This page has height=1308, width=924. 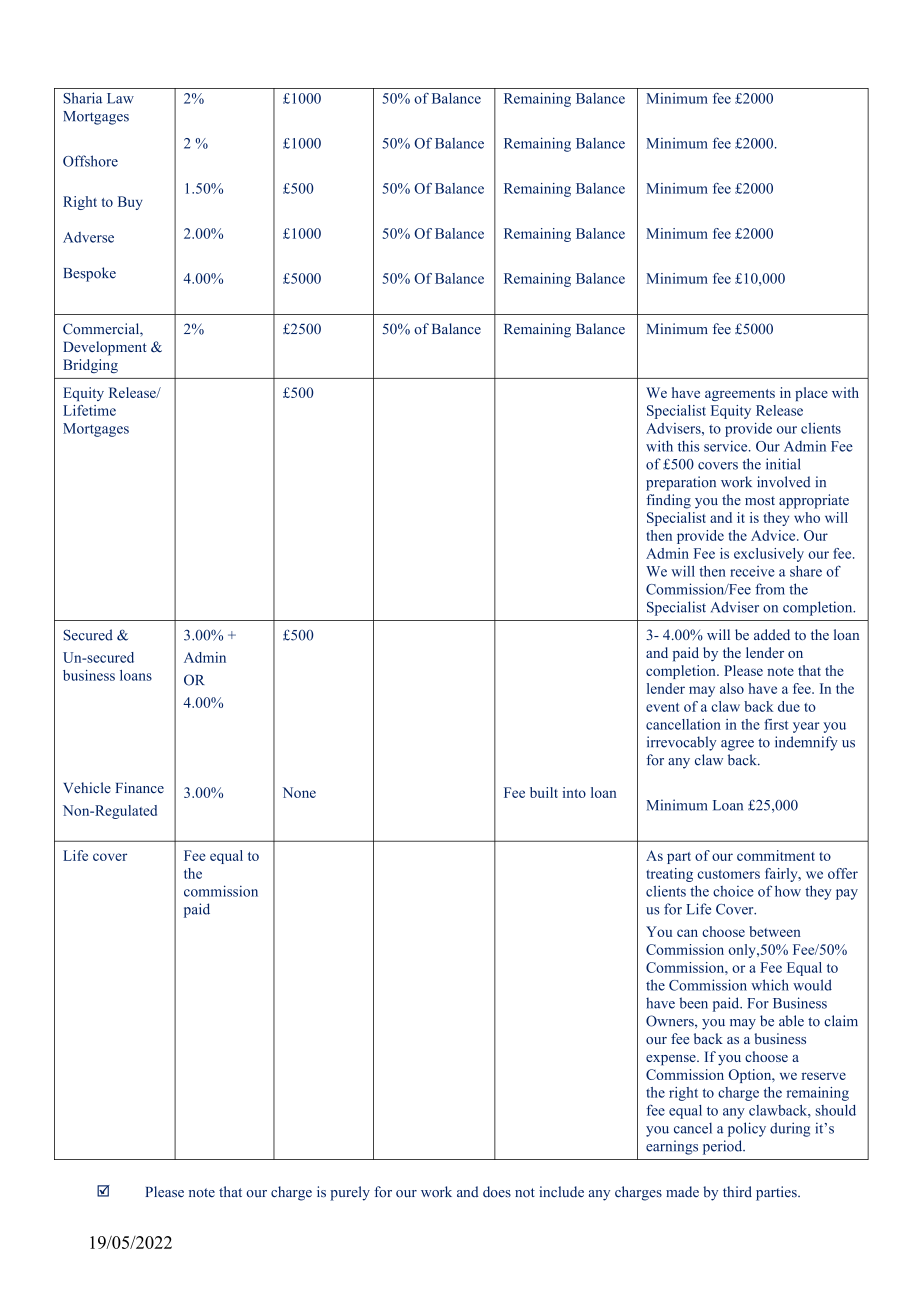 What do you see at coordinates (90, 366) in the page?
I see `Bridging` at bounding box center [90, 366].
